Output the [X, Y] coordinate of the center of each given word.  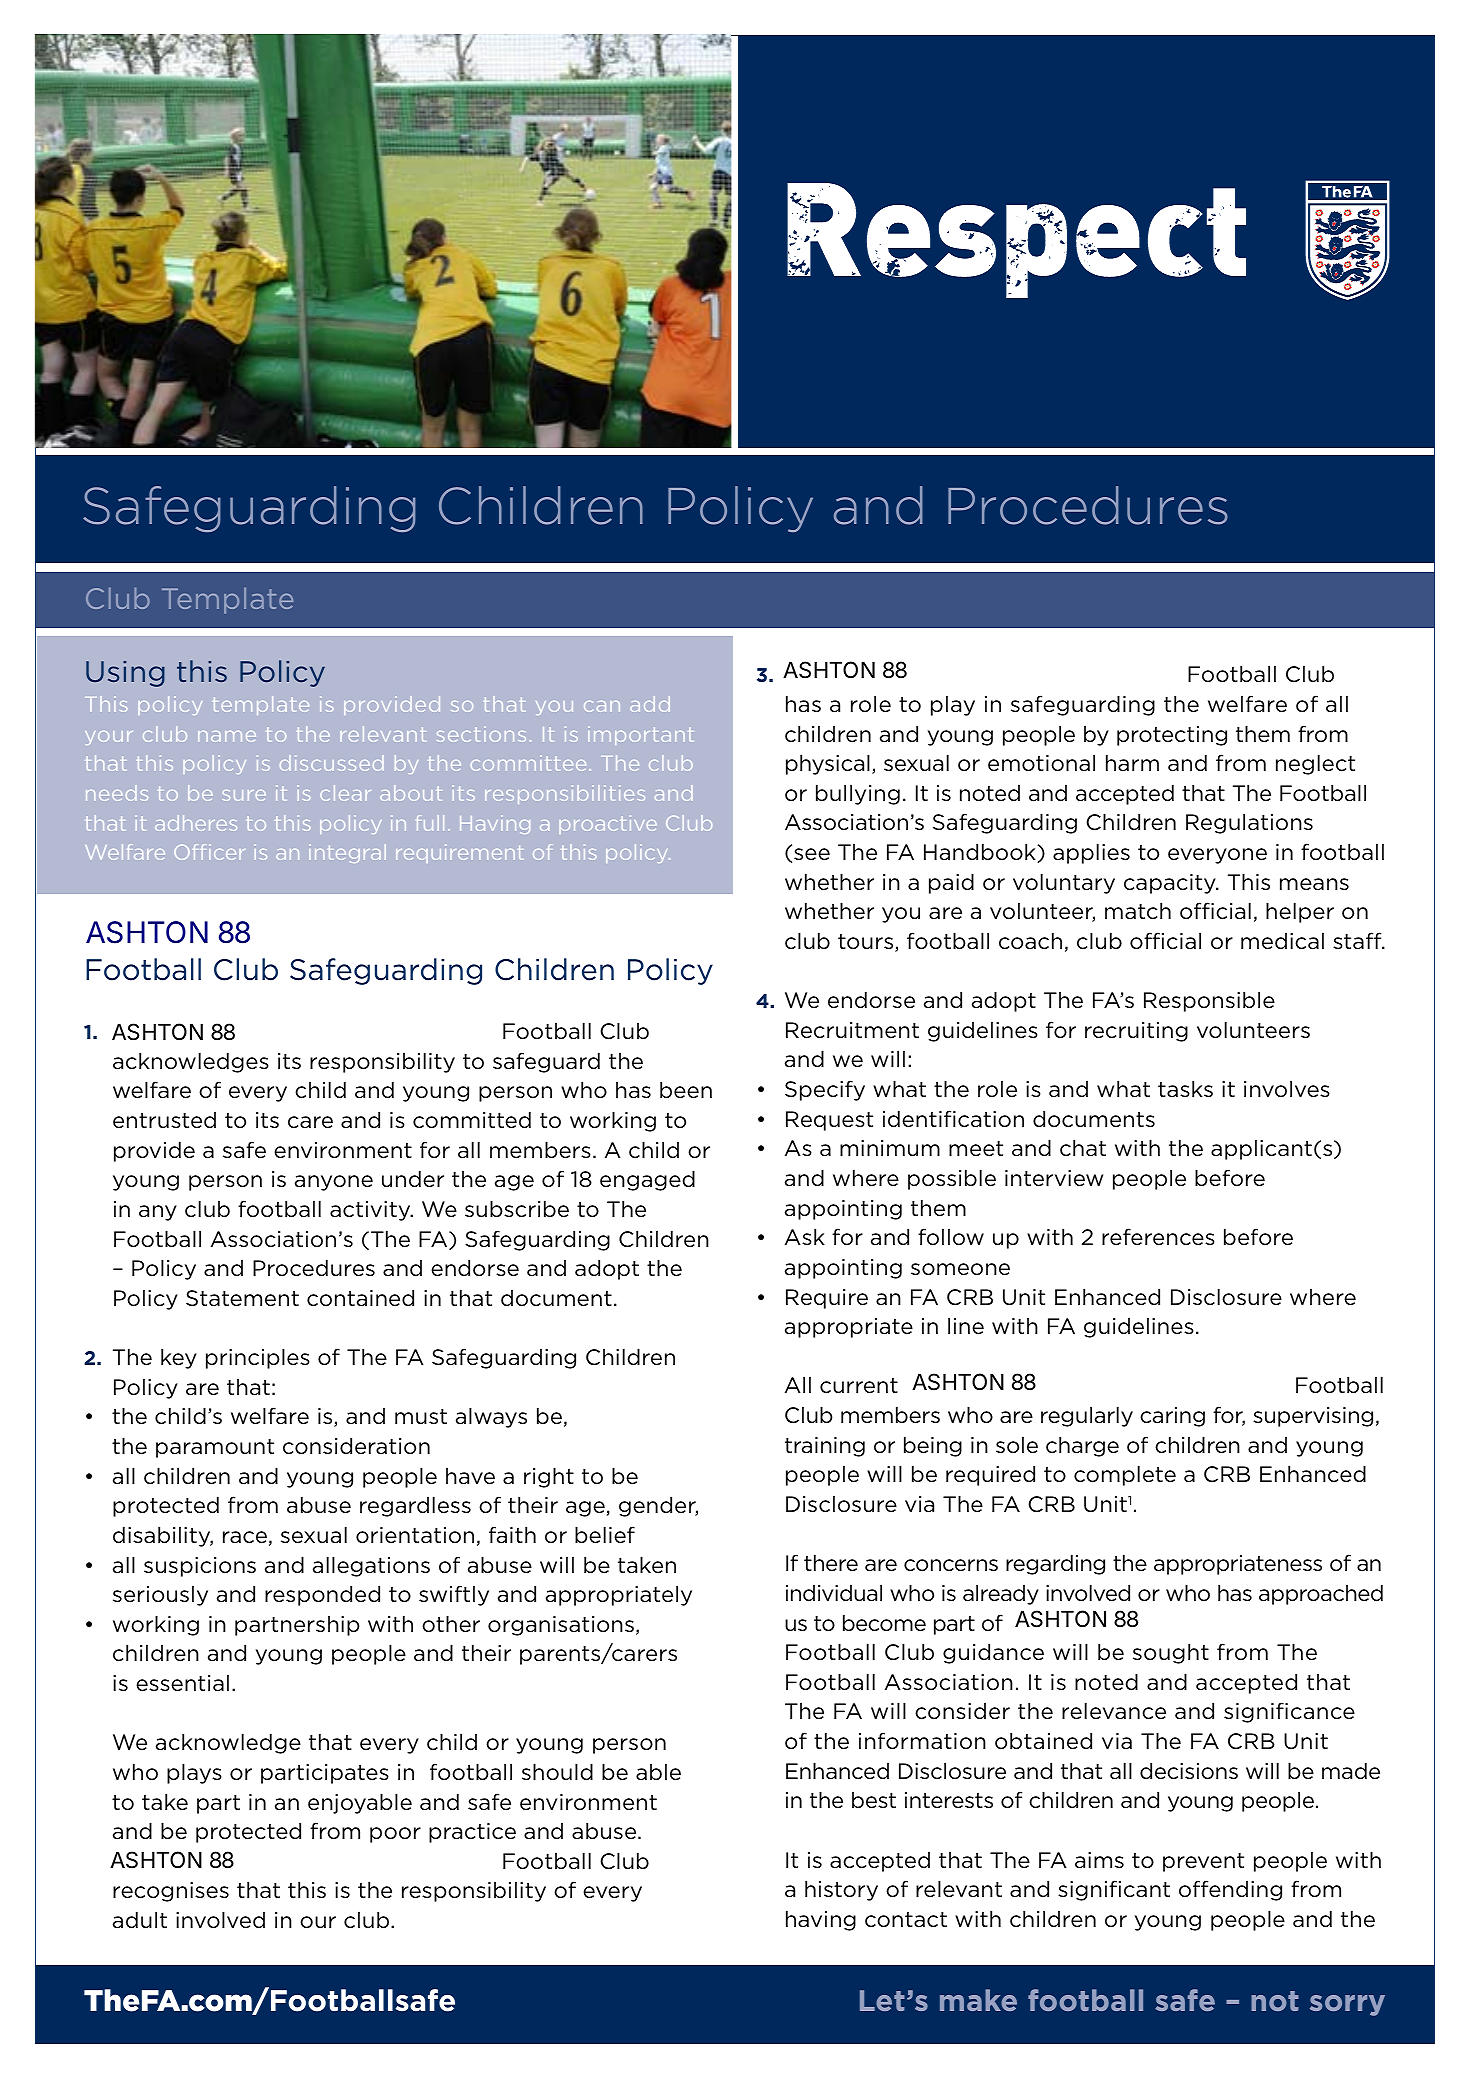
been [686, 1090]
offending [1230, 1890]
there [831, 1563]
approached [1321, 1594]
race [245, 1537]
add [650, 704]
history [841, 1890]
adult [140, 1920]
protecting [1172, 736]
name [227, 736]
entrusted [164, 1120]
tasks [1185, 1088]
